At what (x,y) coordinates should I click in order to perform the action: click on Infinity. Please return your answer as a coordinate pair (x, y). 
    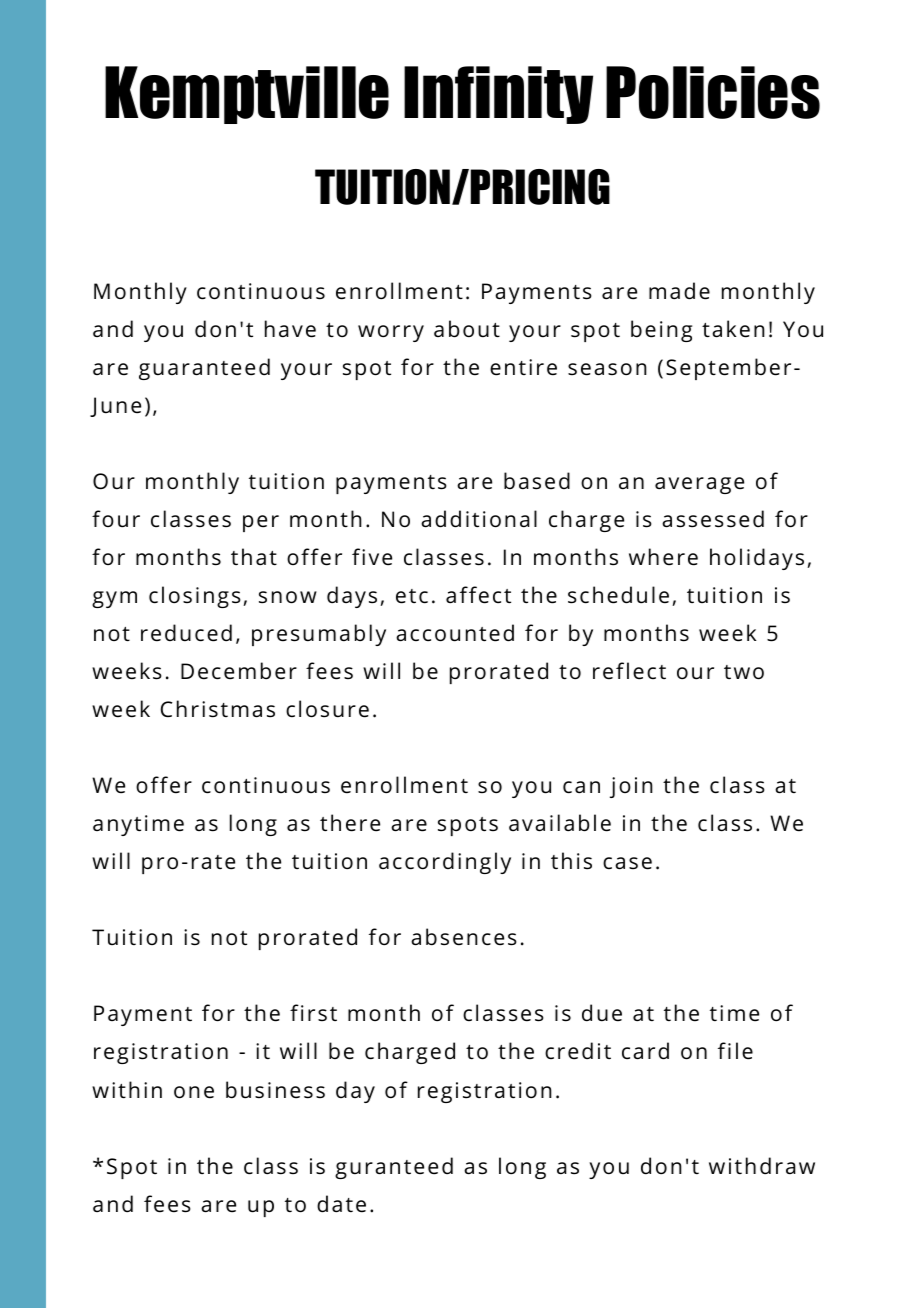
    Looking at the image, I should click on (498, 95).
